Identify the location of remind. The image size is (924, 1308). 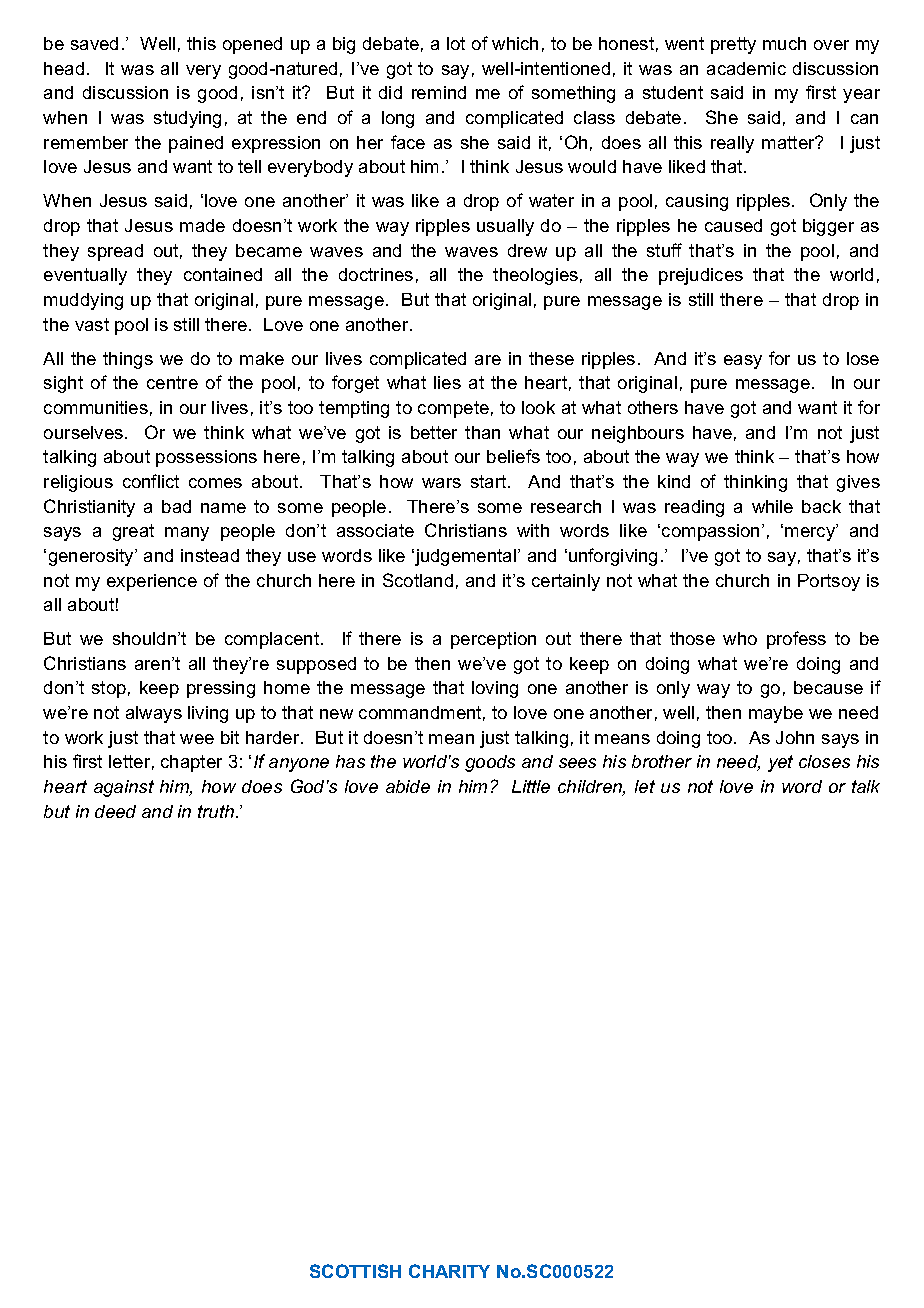
(439, 92).
